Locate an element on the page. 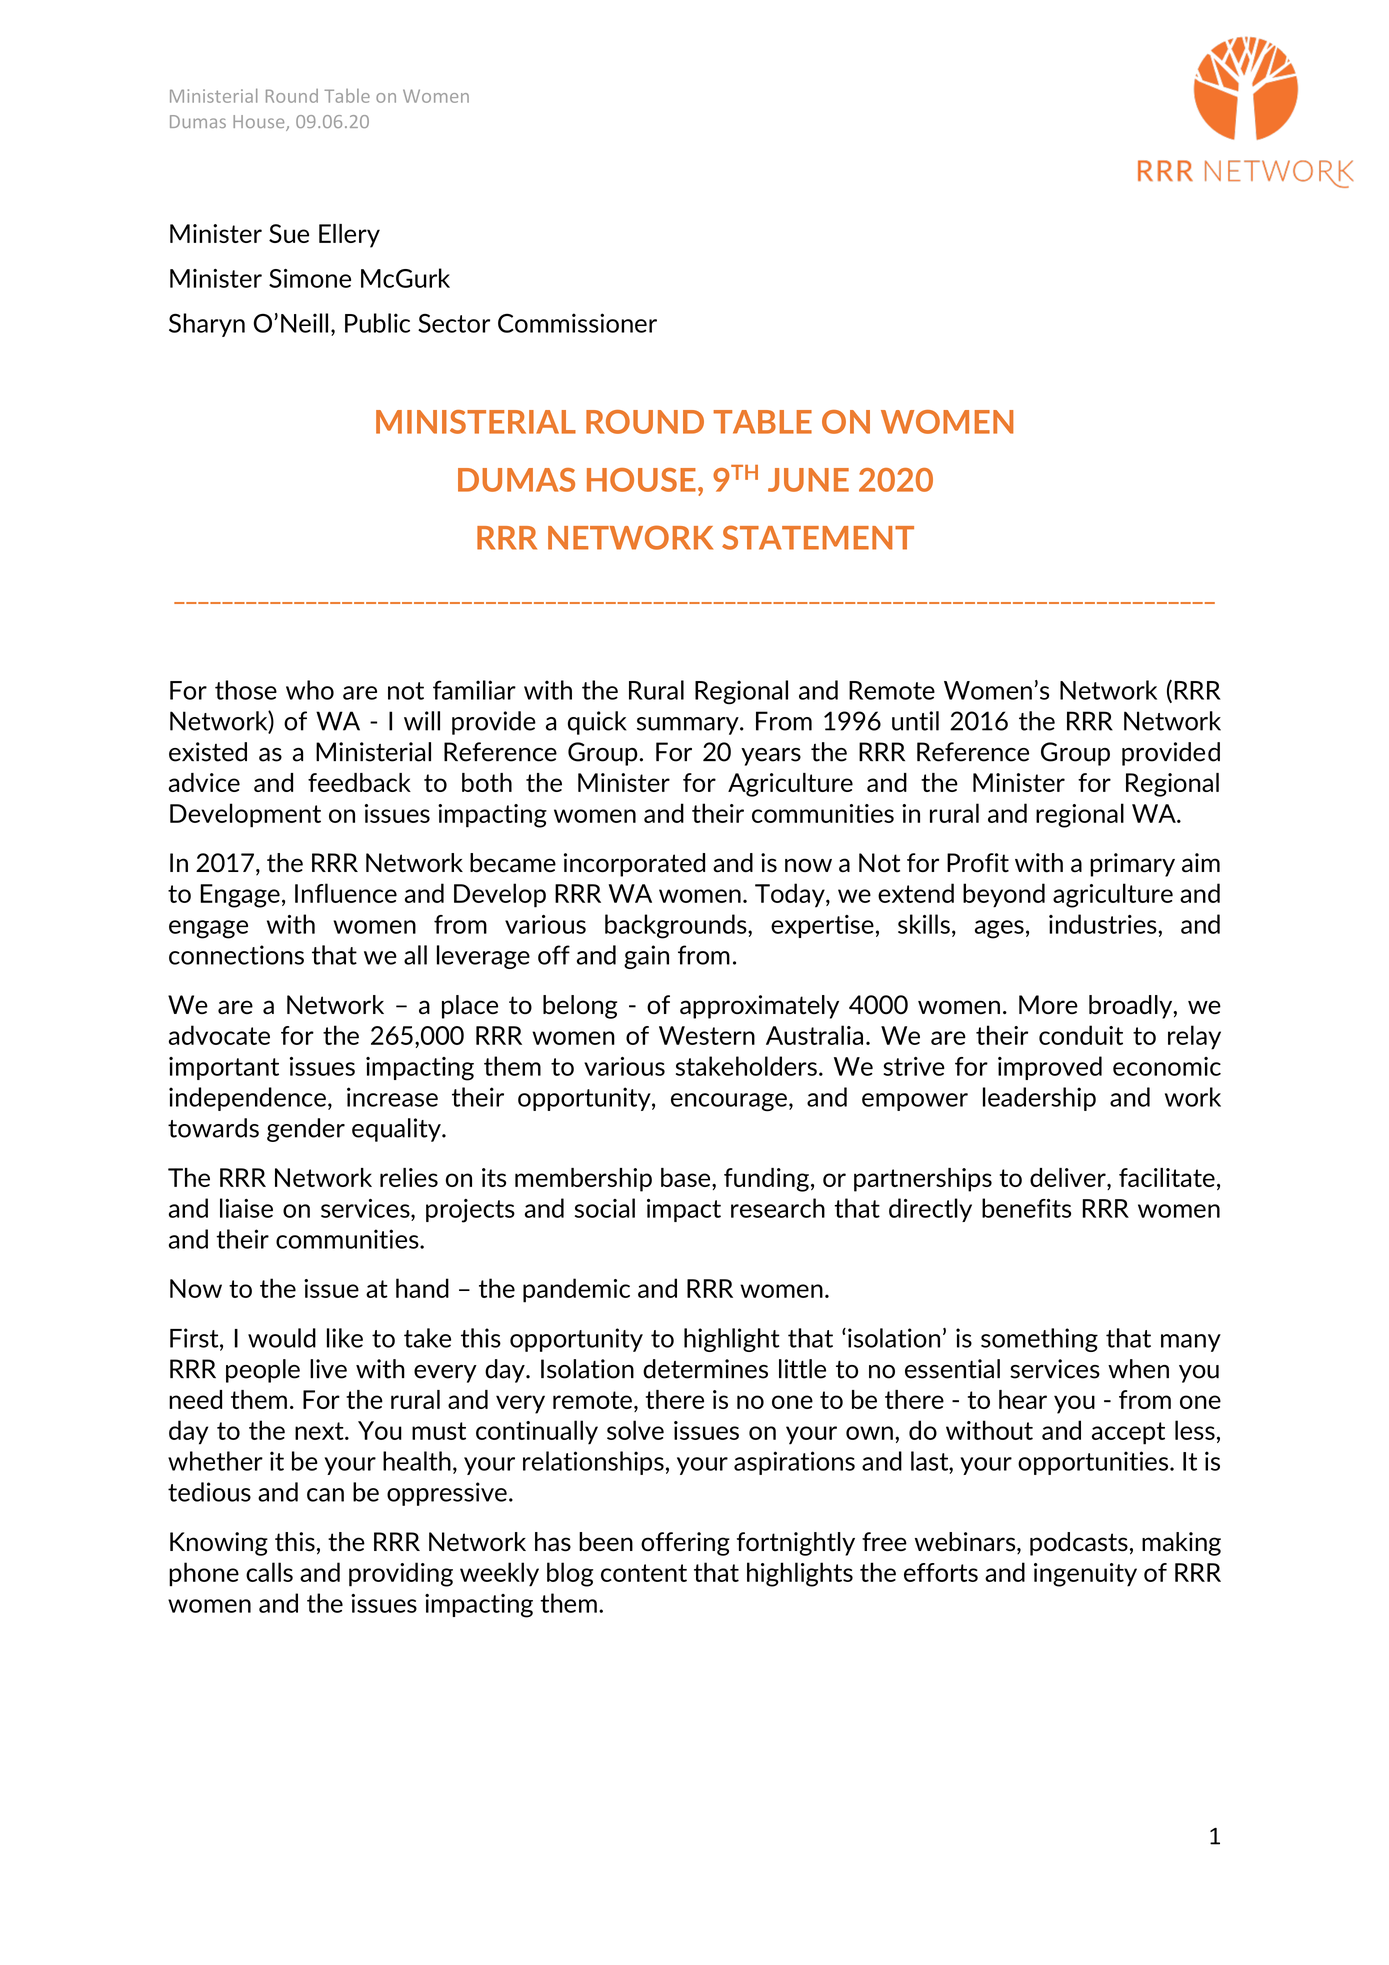 The height and width of the document is (1965, 1389). Influence is located at coordinates (346, 893).
